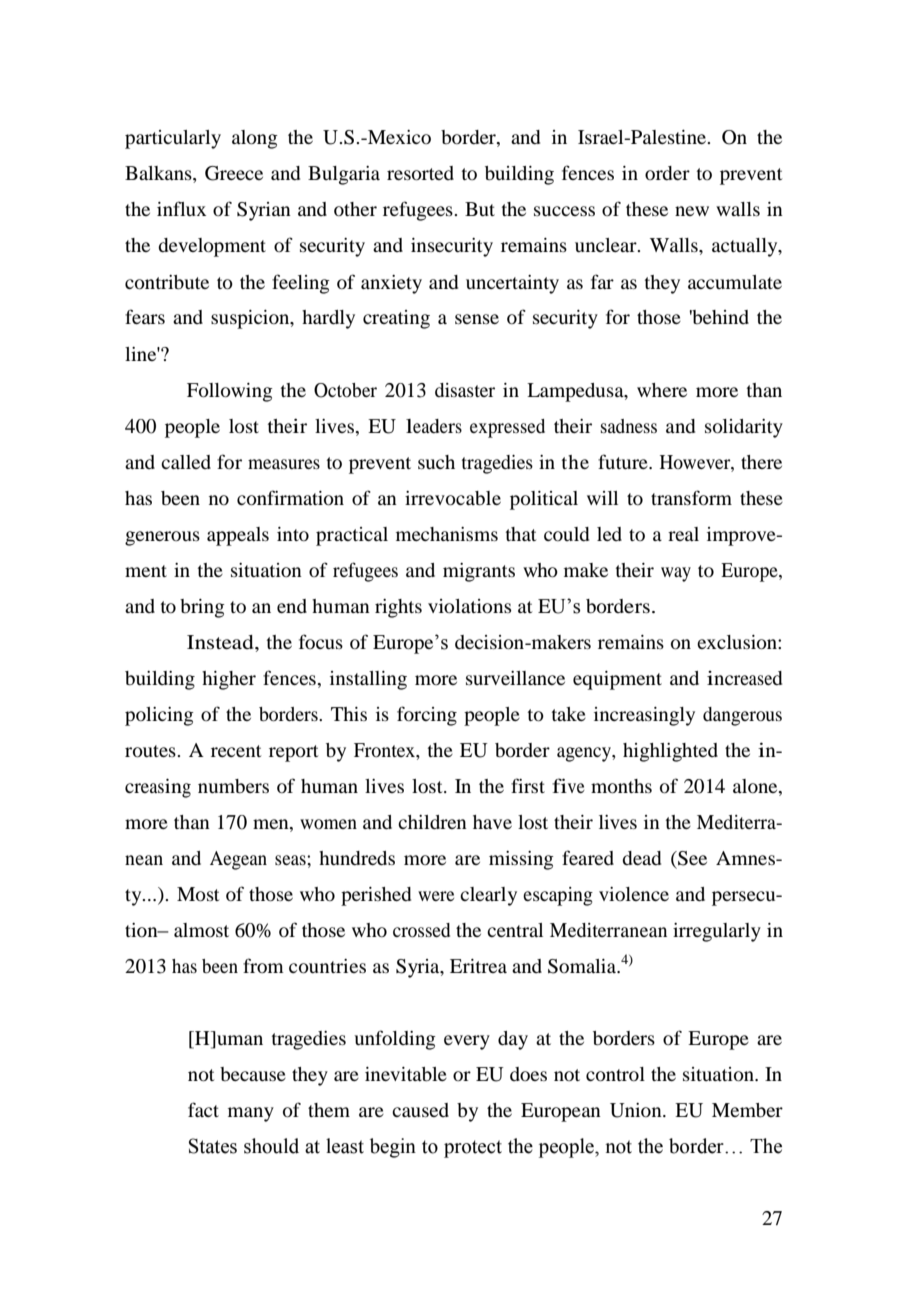 The width and height of the screenshot is (908, 1316). Describe the element at coordinates (432, 822) in the screenshot. I see `children` at that location.
